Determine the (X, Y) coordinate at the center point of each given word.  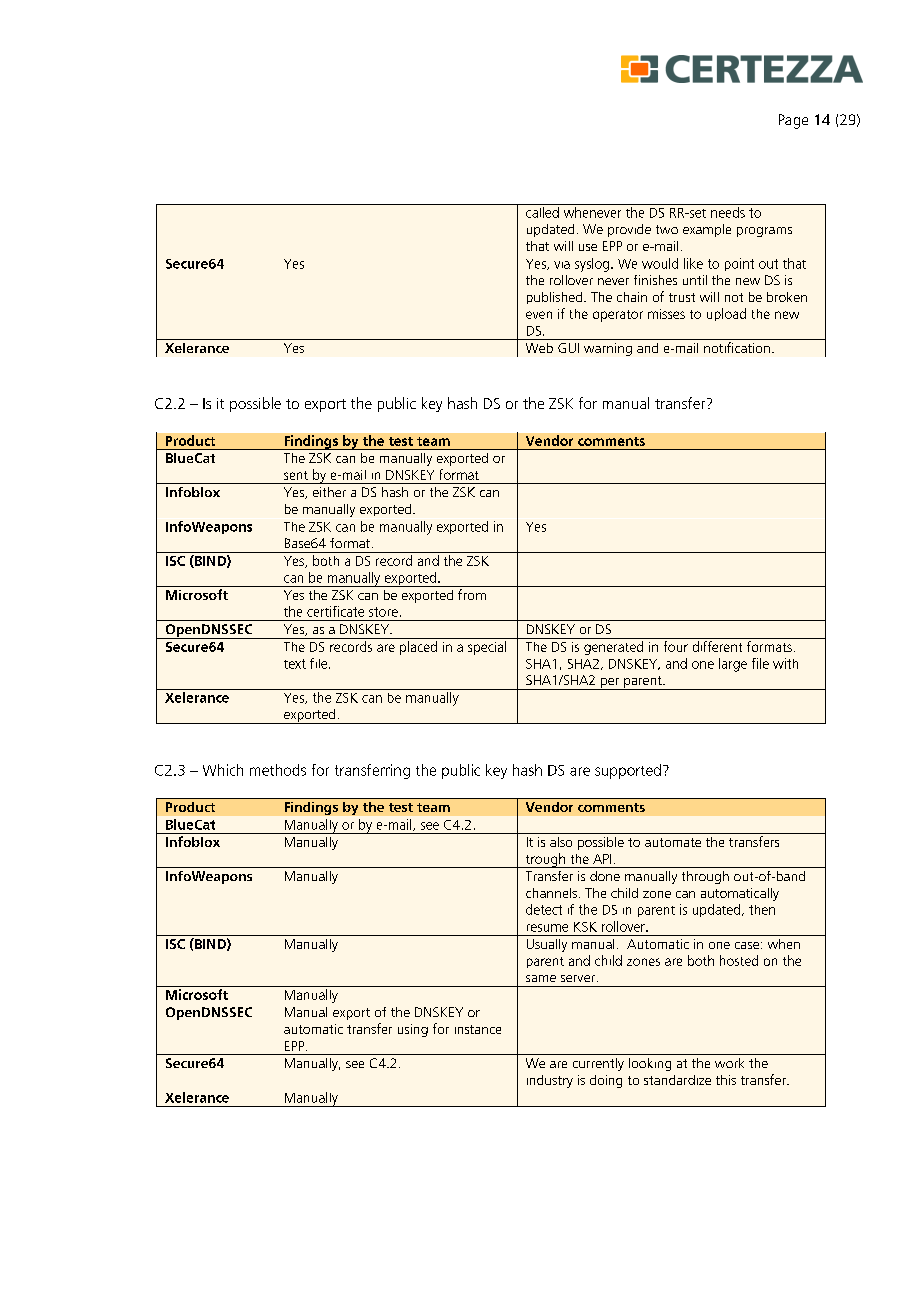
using (413, 1030)
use (588, 247)
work (729, 1063)
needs (728, 212)
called (542, 212)
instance (478, 1029)
